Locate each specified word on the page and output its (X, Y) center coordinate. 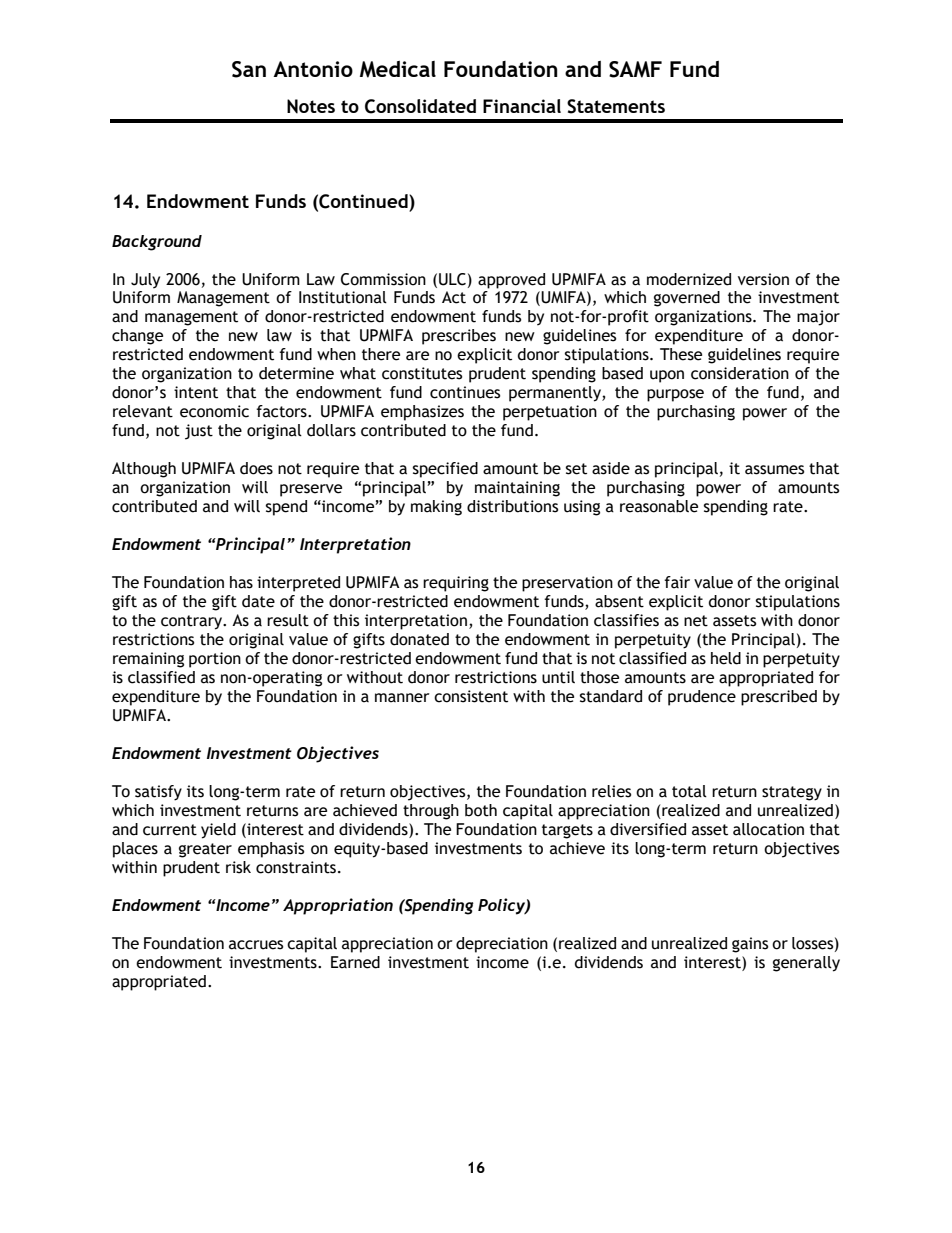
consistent (471, 696)
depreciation (502, 945)
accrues (256, 945)
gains (750, 945)
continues (465, 392)
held (726, 658)
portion (215, 660)
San (249, 69)
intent (196, 392)
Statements (616, 106)
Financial (522, 106)
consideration (740, 373)
